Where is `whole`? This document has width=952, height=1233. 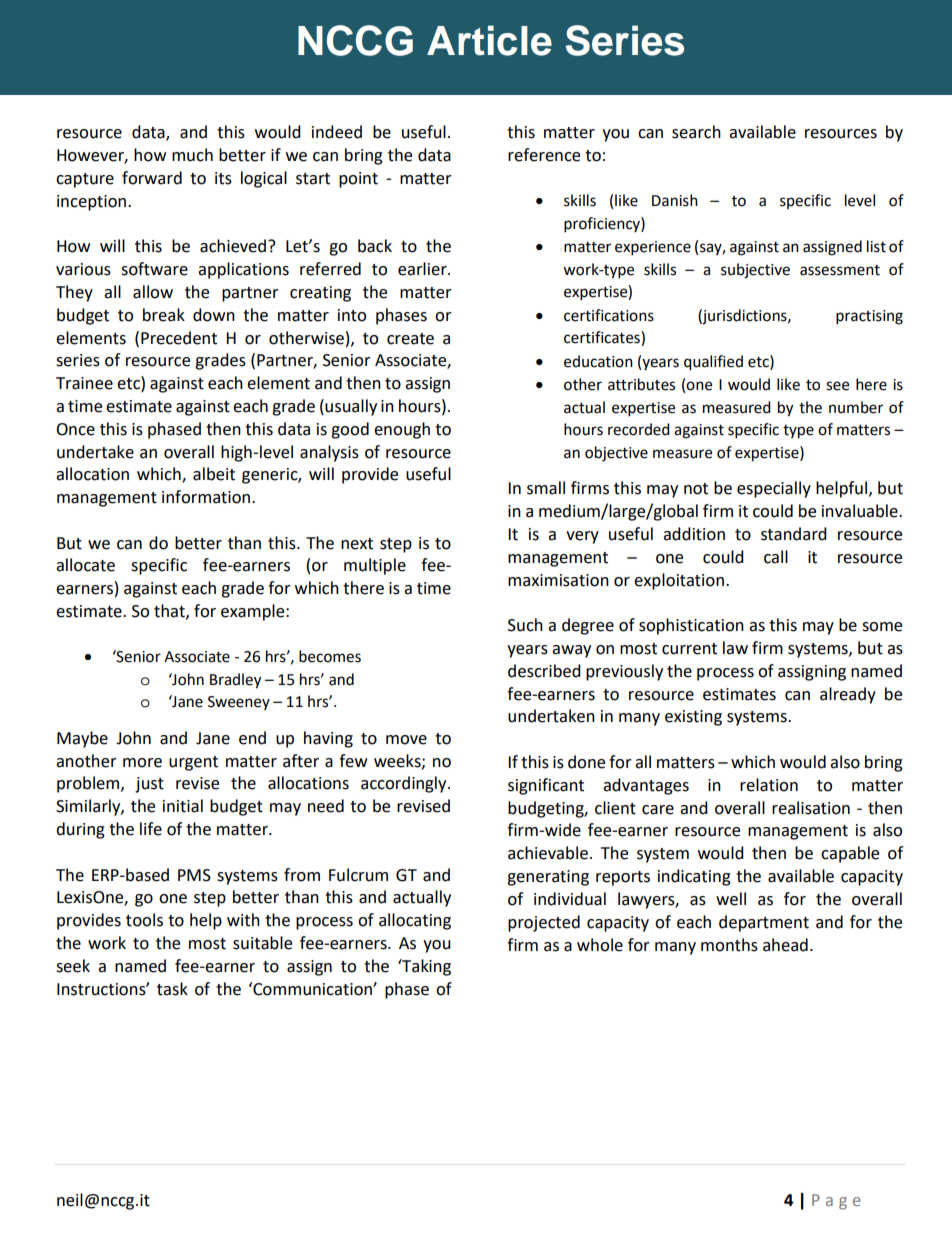 whole is located at coordinates (600, 945).
